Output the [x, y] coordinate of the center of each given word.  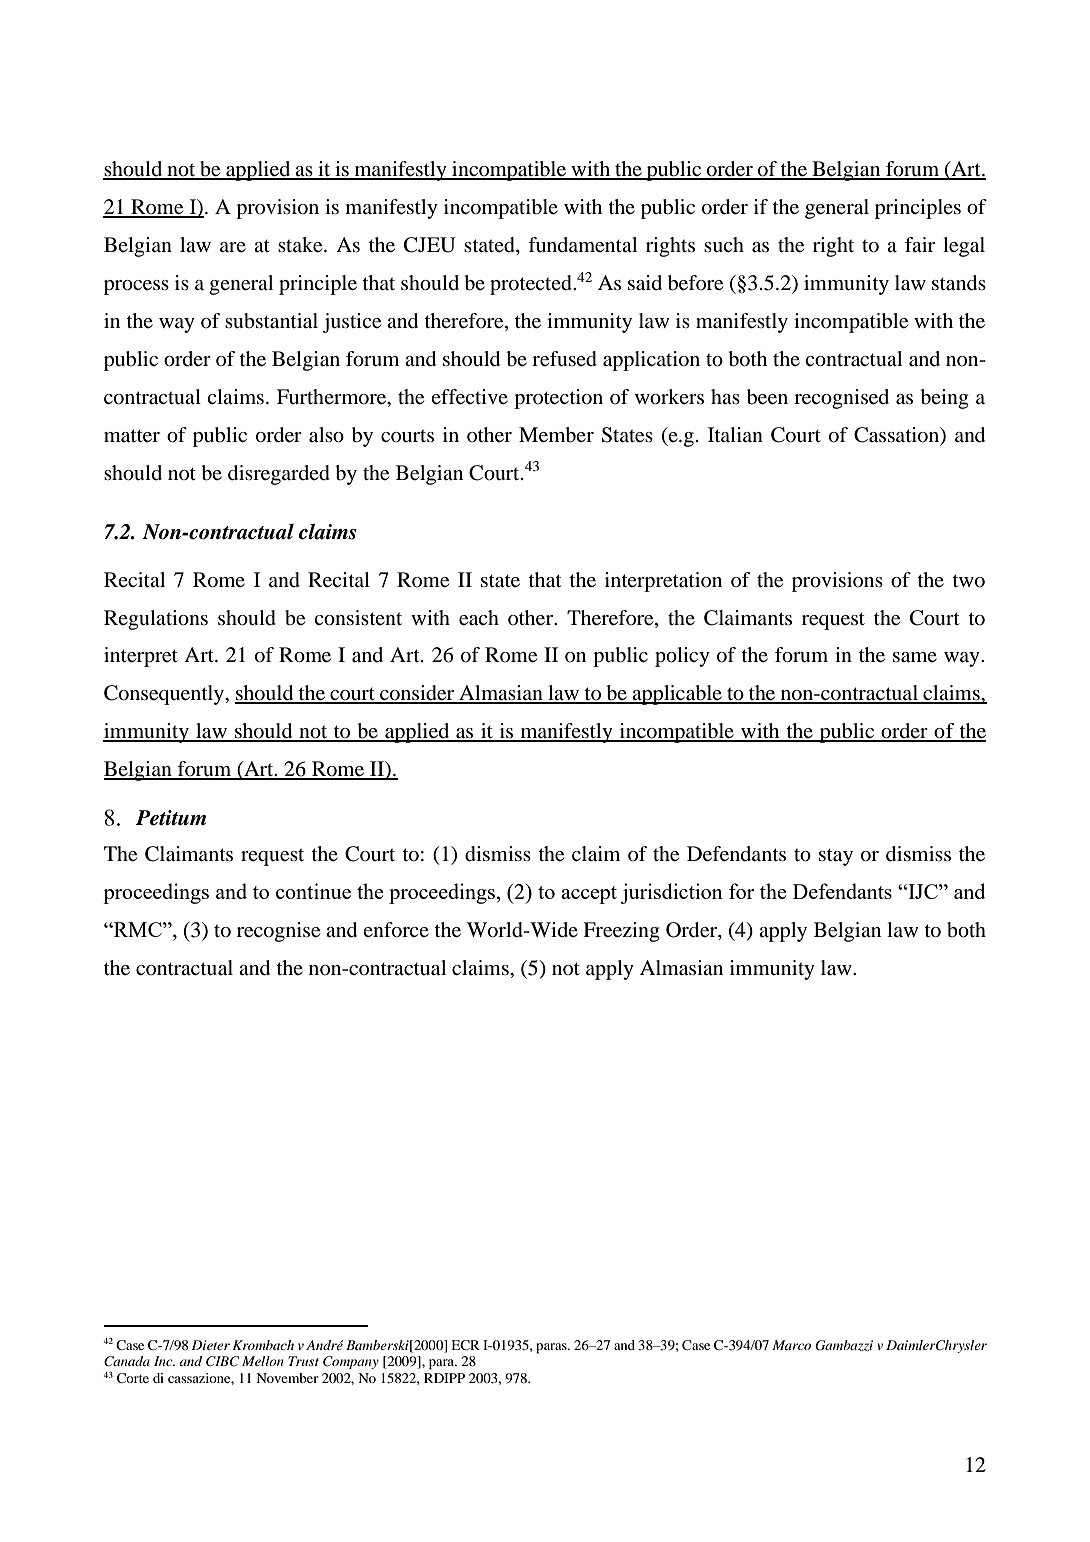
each [479, 618]
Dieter [211, 1345]
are [233, 247]
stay [836, 857]
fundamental [582, 245]
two [968, 581]
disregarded [279, 475]
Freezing [621, 932]
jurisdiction [672, 893]
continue [313, 891]
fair [920, 244]
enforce [396, 930]
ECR [465, 1345]
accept [589, 895]
